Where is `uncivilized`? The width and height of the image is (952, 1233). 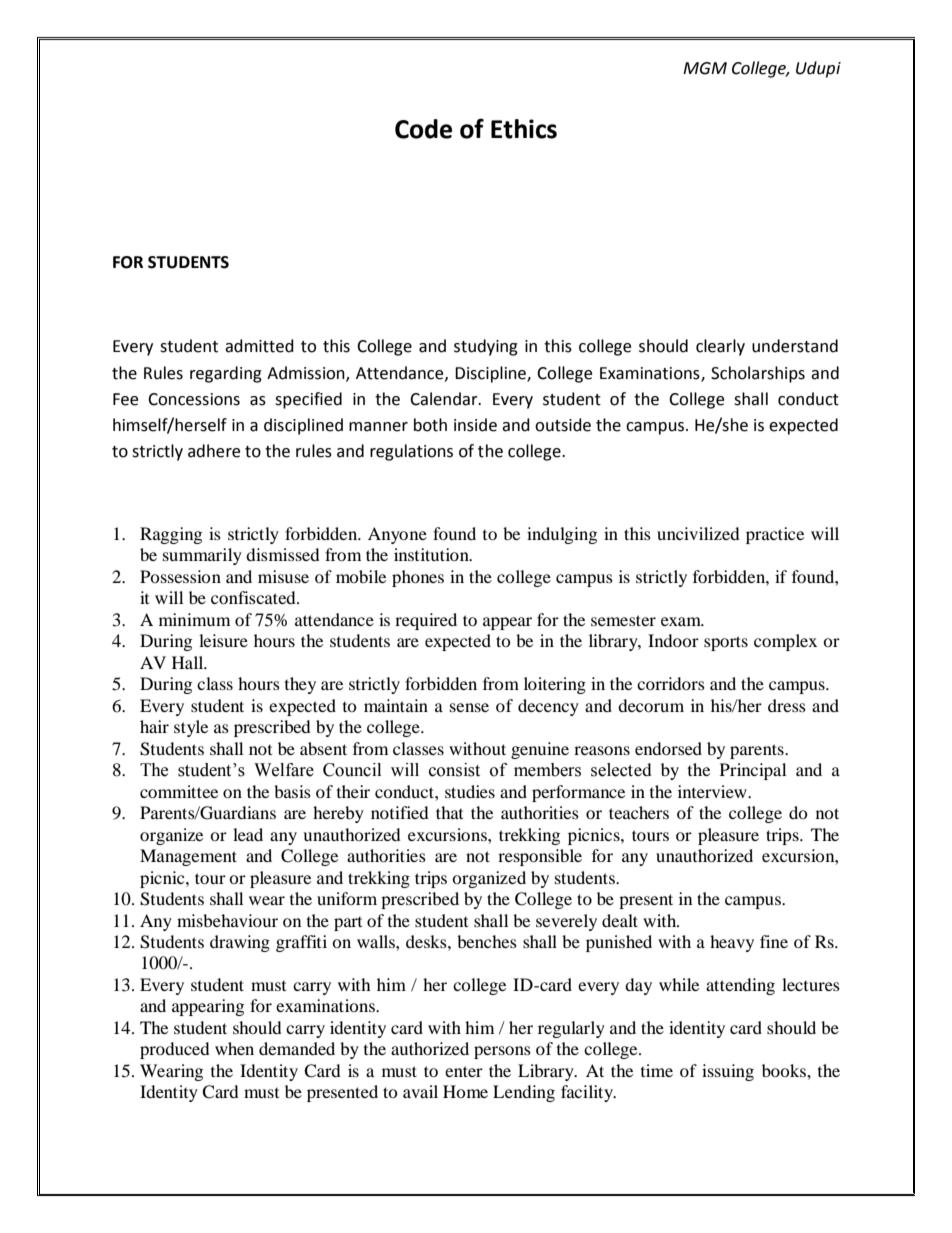
uncivilized is located at coordinates (698, 533).
